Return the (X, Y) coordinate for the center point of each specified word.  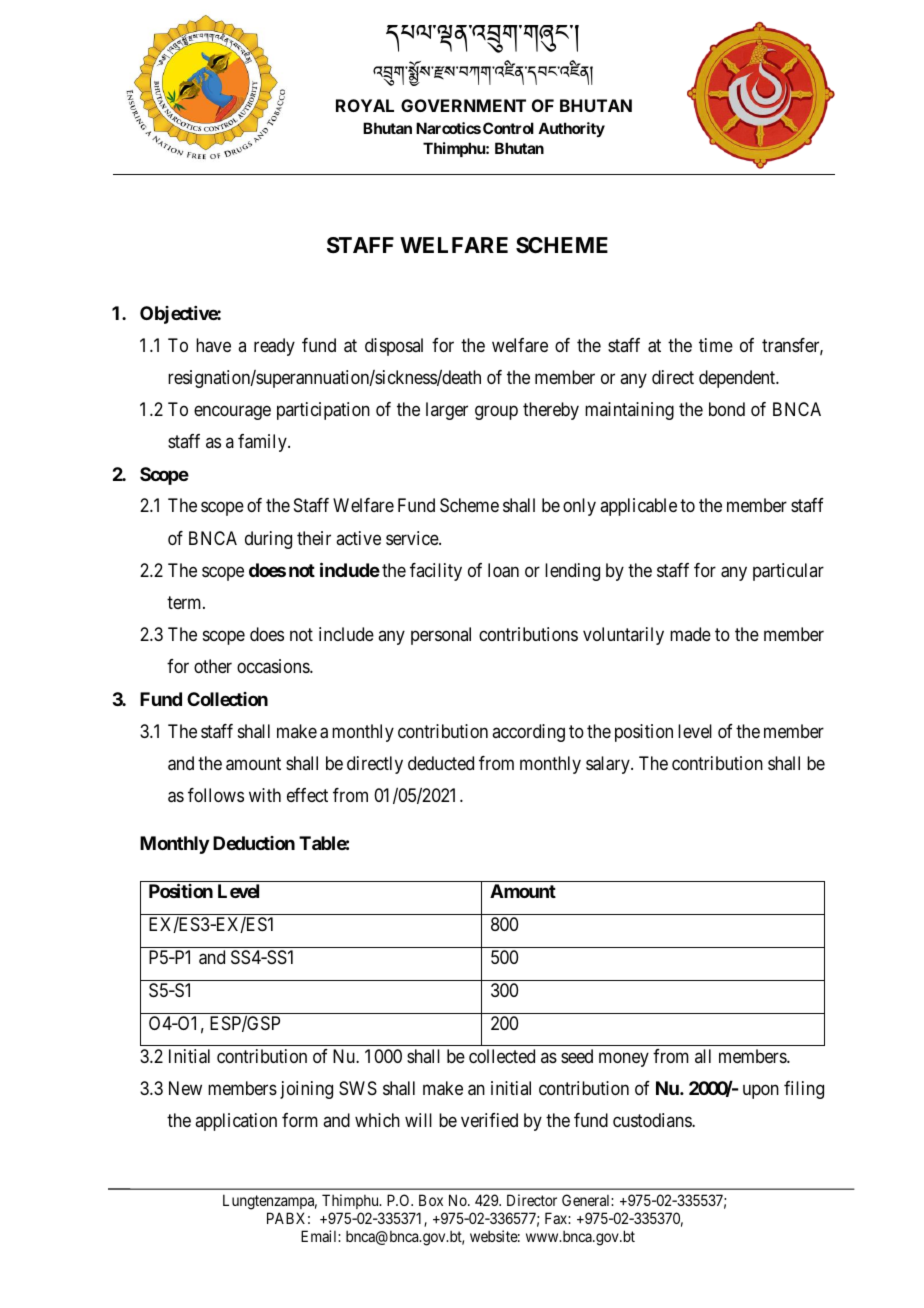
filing (804, 1090)
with (265, 795)
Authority (571, 129)
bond (727, 409)
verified (489, 1120)
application (236, 1122)
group (496, 413)
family (263, 443)
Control (508, 128)
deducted (441, 763)
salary (609, 765)
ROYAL (365, 105)
